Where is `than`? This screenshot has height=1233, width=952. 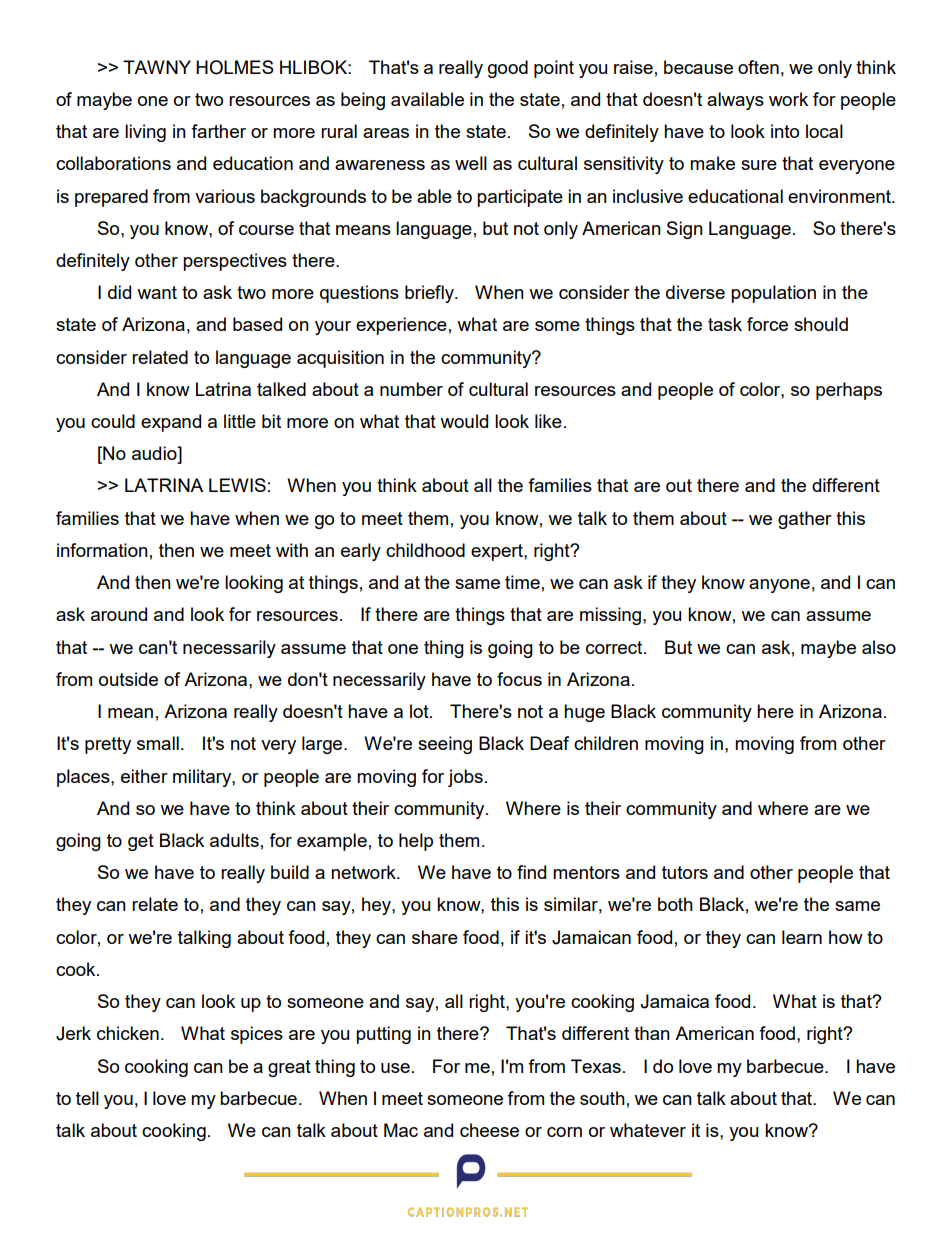
than is located at coordinates (652, 1033).
